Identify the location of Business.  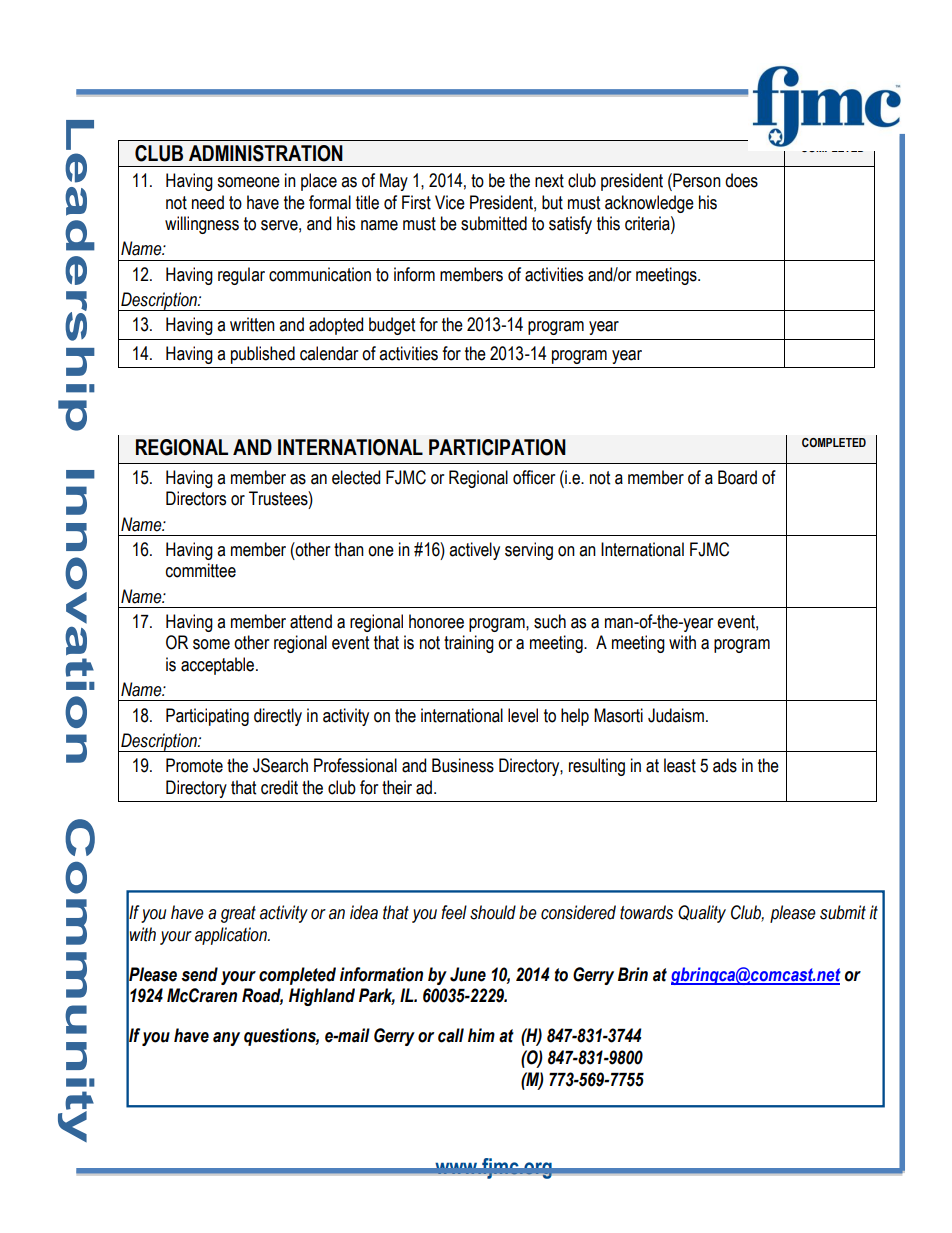
(463, 765).
